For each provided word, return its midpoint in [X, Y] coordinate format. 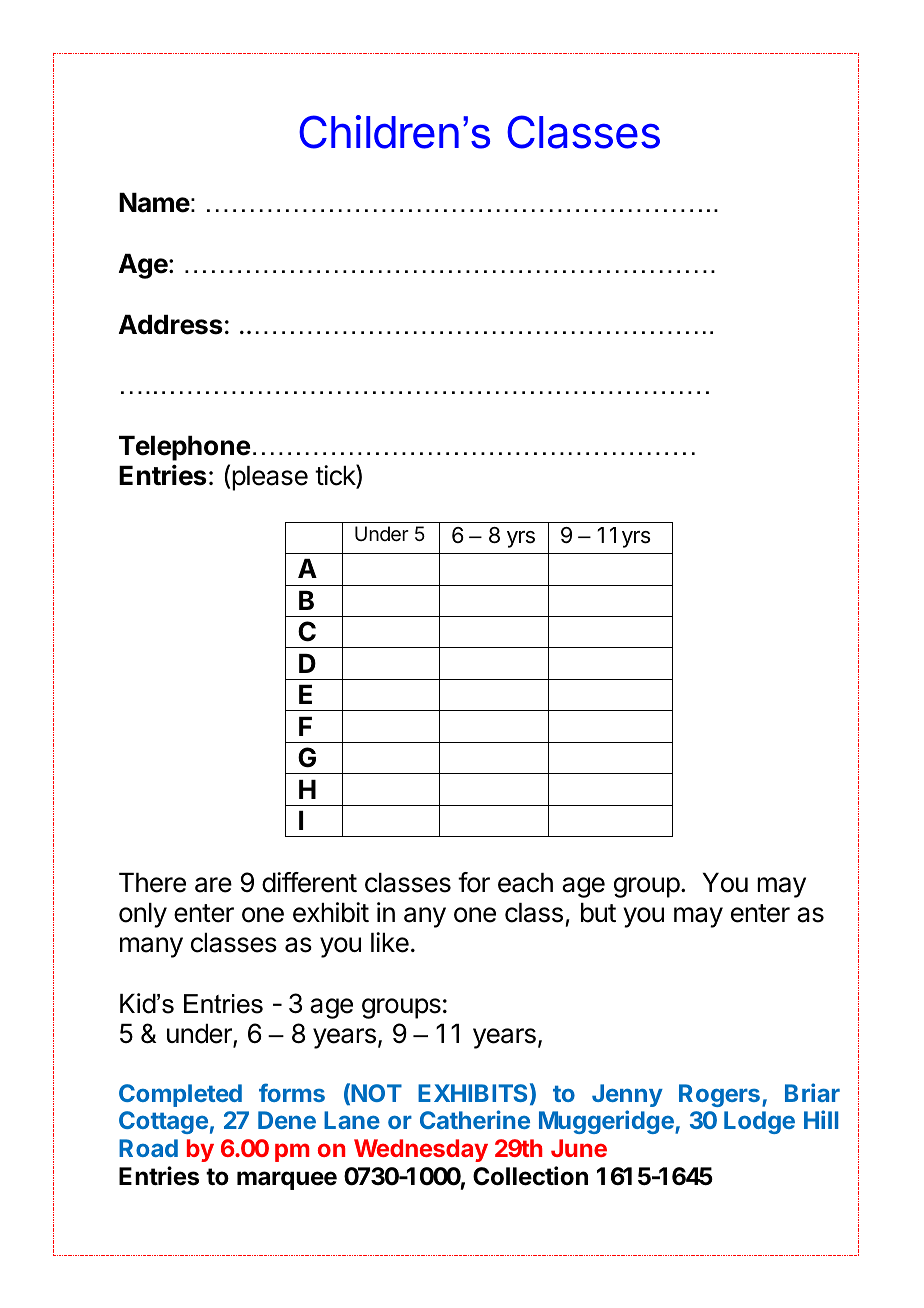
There [152, 883]
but [598, 913]
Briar [812, 1092]
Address [171, 325]
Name [154, 203]
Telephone [184, 448]
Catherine [475, 1119]
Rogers [719, 1095]
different [309, 882]
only [143, 915]
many [151, 947]
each [525, 883]
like [390, 942]
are [213, 885]
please [270, 478]
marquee [287, 1180]
